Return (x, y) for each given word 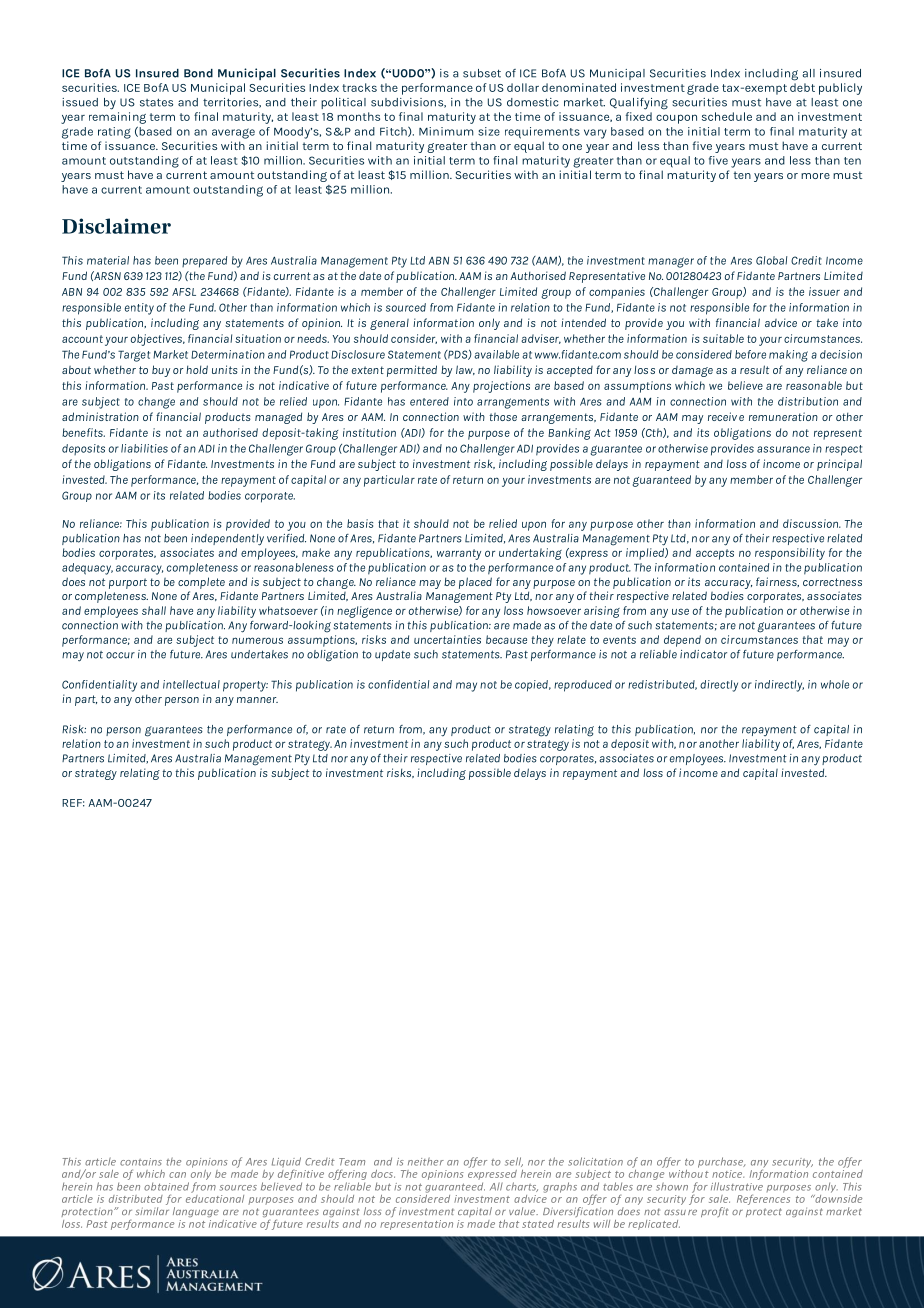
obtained (166, 1186)
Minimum (446, 131)
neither (426, 1161)
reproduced (583, 686)
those (503, 417)
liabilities (144, 448)
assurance (783, 449)
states (156, 103)
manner (257, 700)
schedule (727, 116)
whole (835, 684)
